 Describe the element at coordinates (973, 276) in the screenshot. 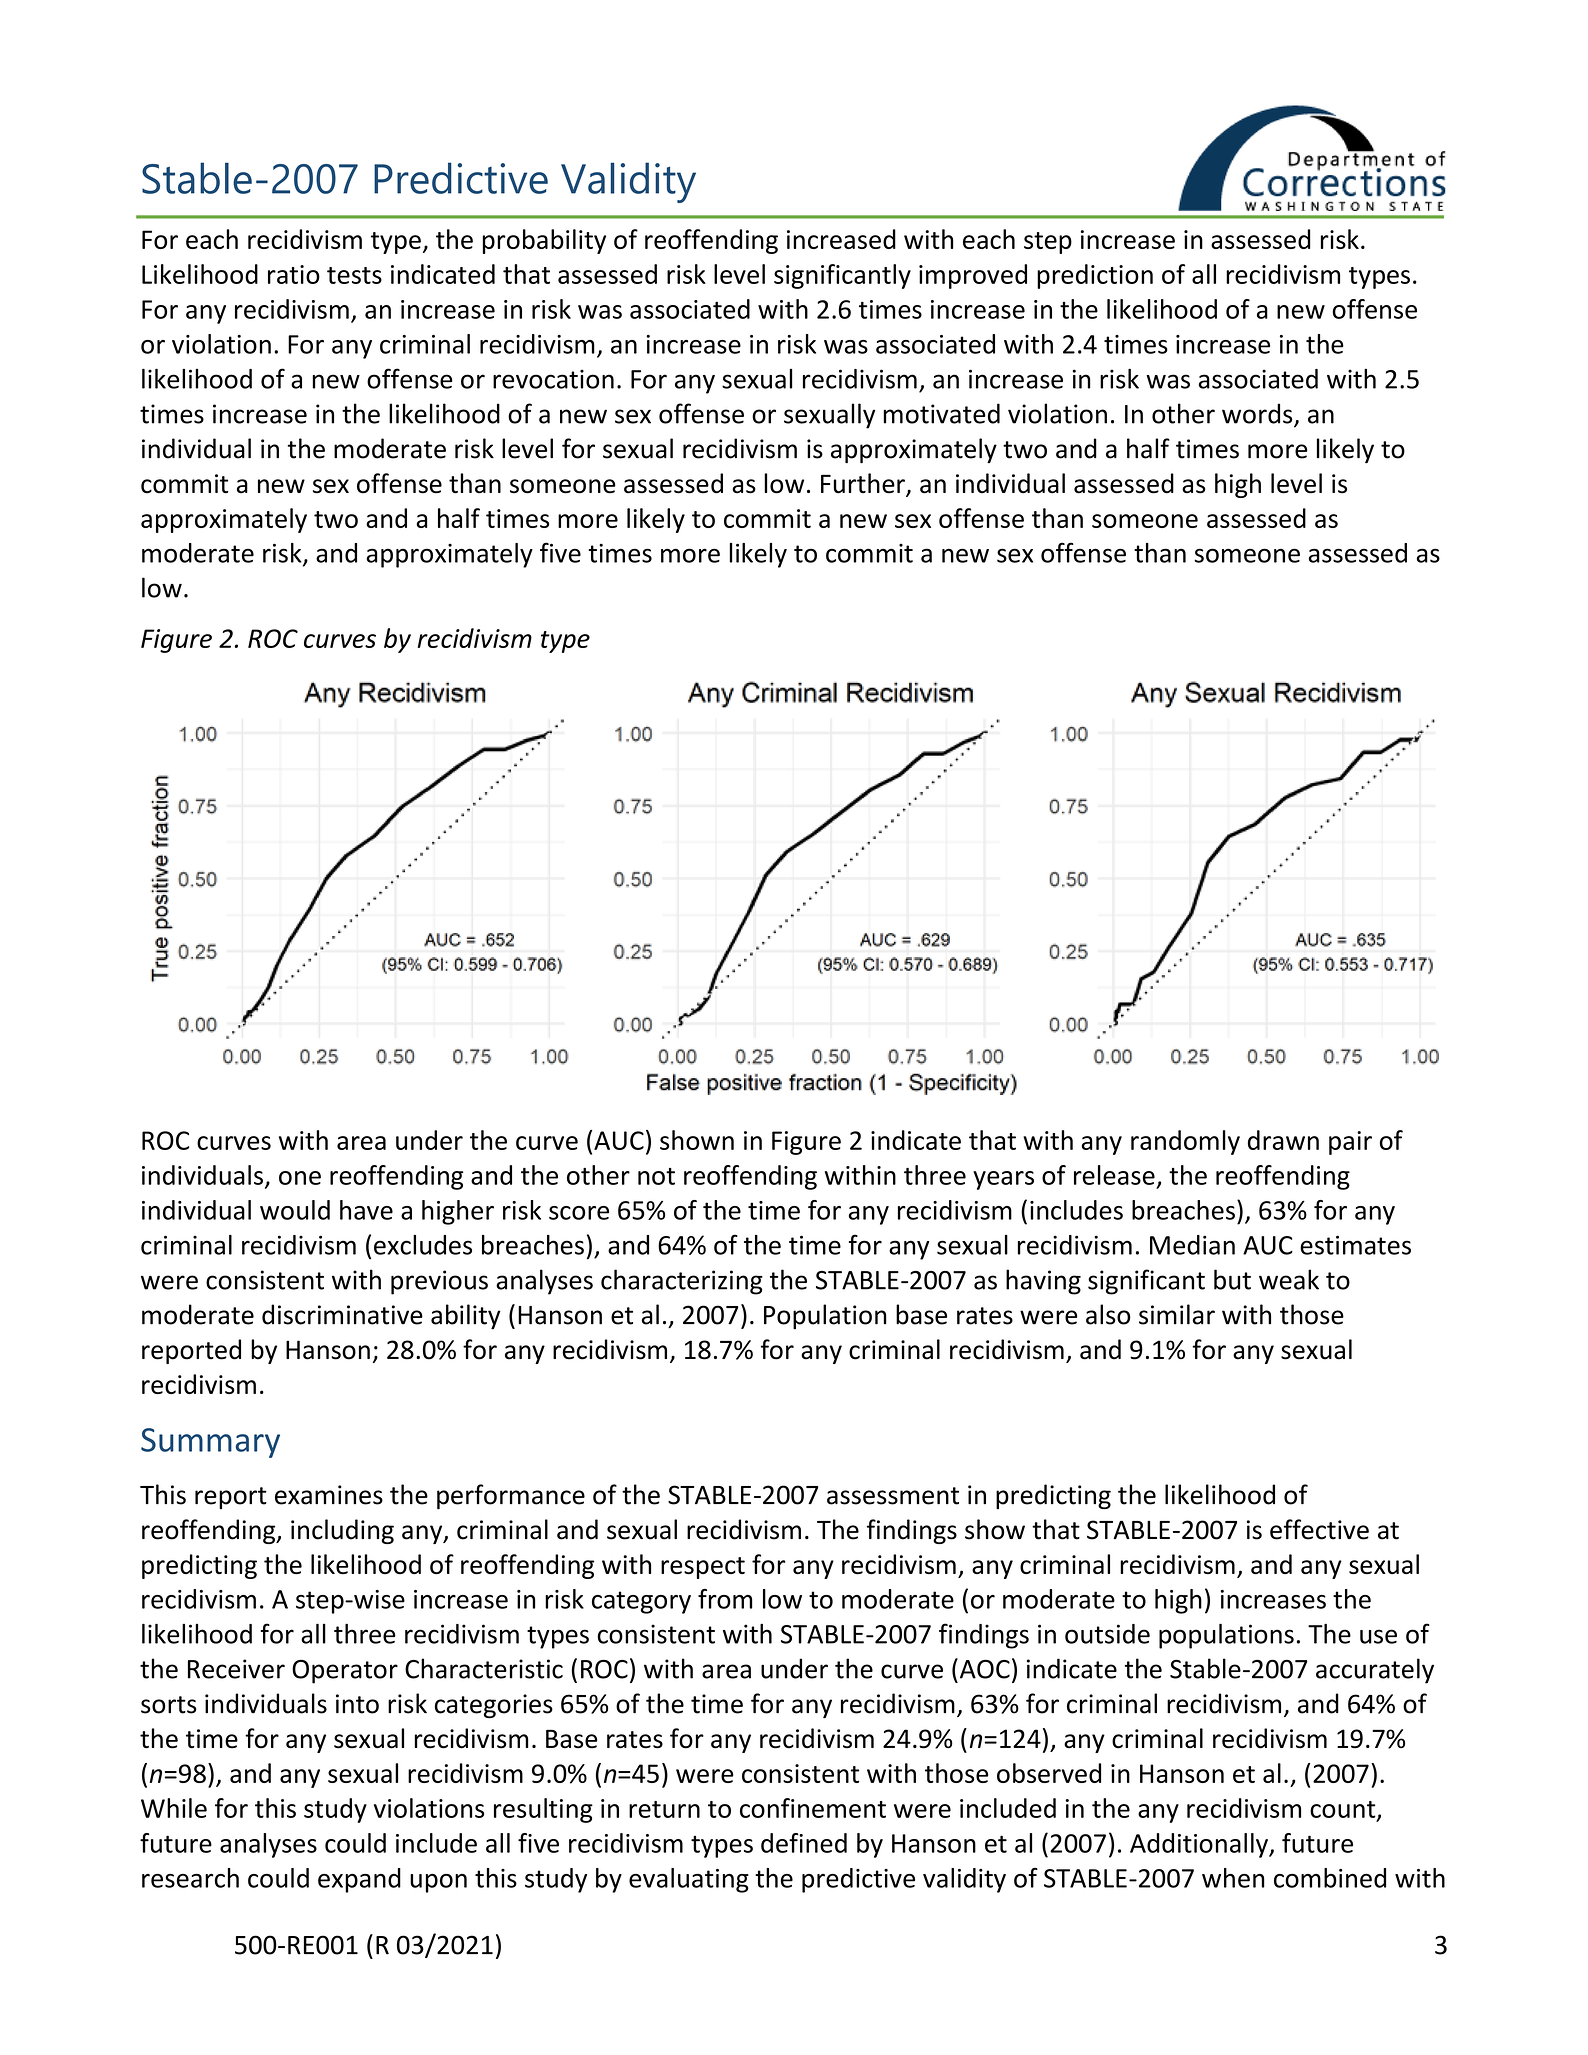

I see `improved` at that location.
